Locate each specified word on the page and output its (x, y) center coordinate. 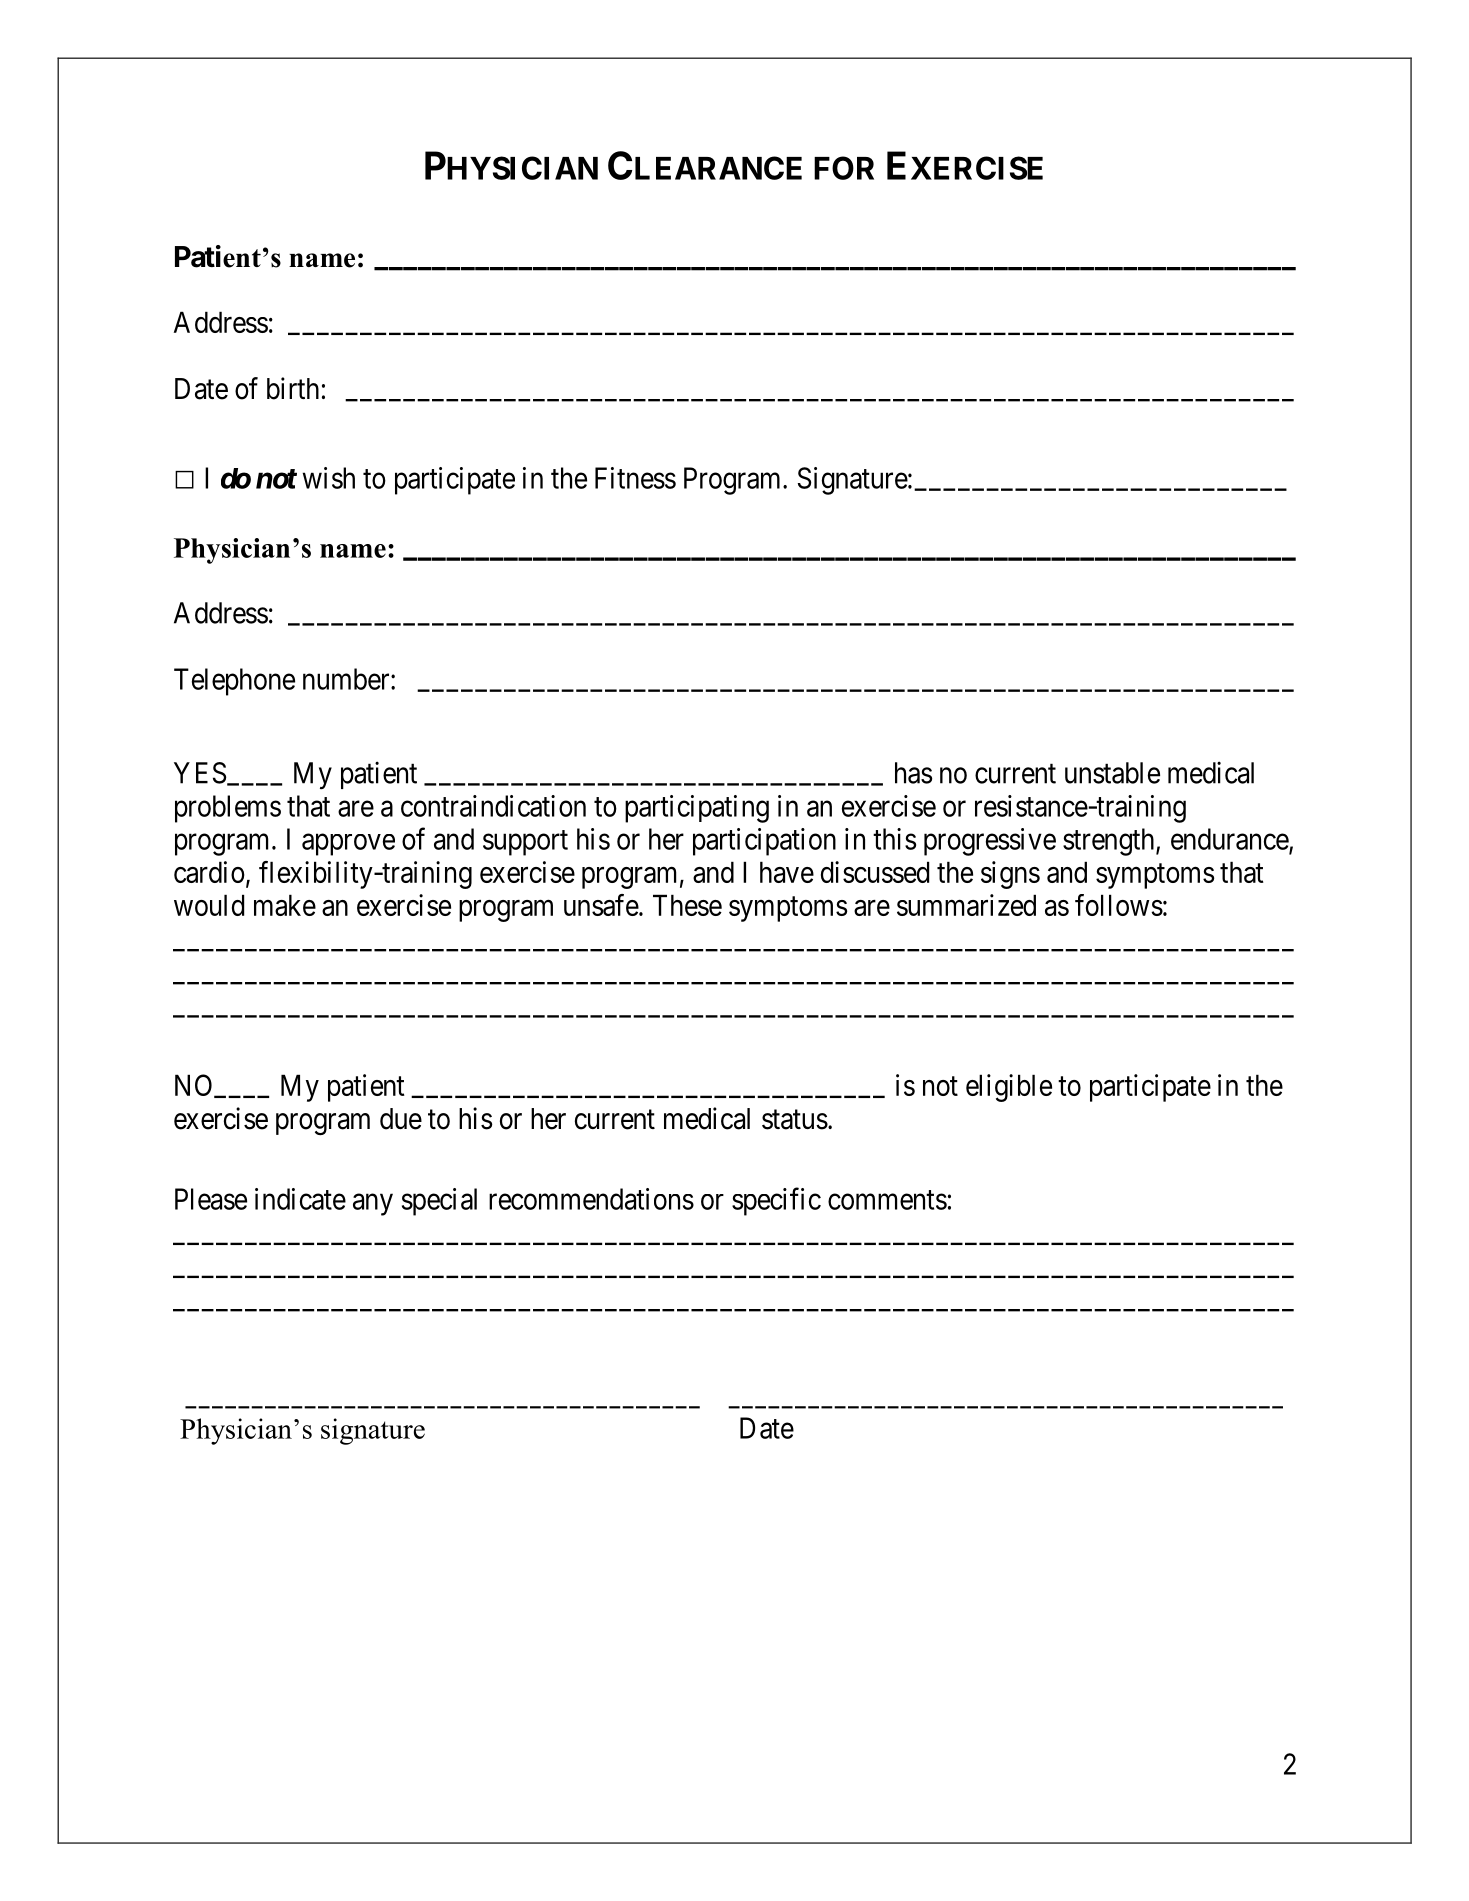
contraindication (493, 806)
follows (1119, 905)
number (347, 679)
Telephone (234, 682)
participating (697, 809)
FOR (844, 168)
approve (348, 845)
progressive (990, 842)
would (209, 905)
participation (764, 842)
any (373, 1205)
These (687, 905)
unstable (1112, 773)
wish (329, 478)
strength (1110, 842)
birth (293, 388)
